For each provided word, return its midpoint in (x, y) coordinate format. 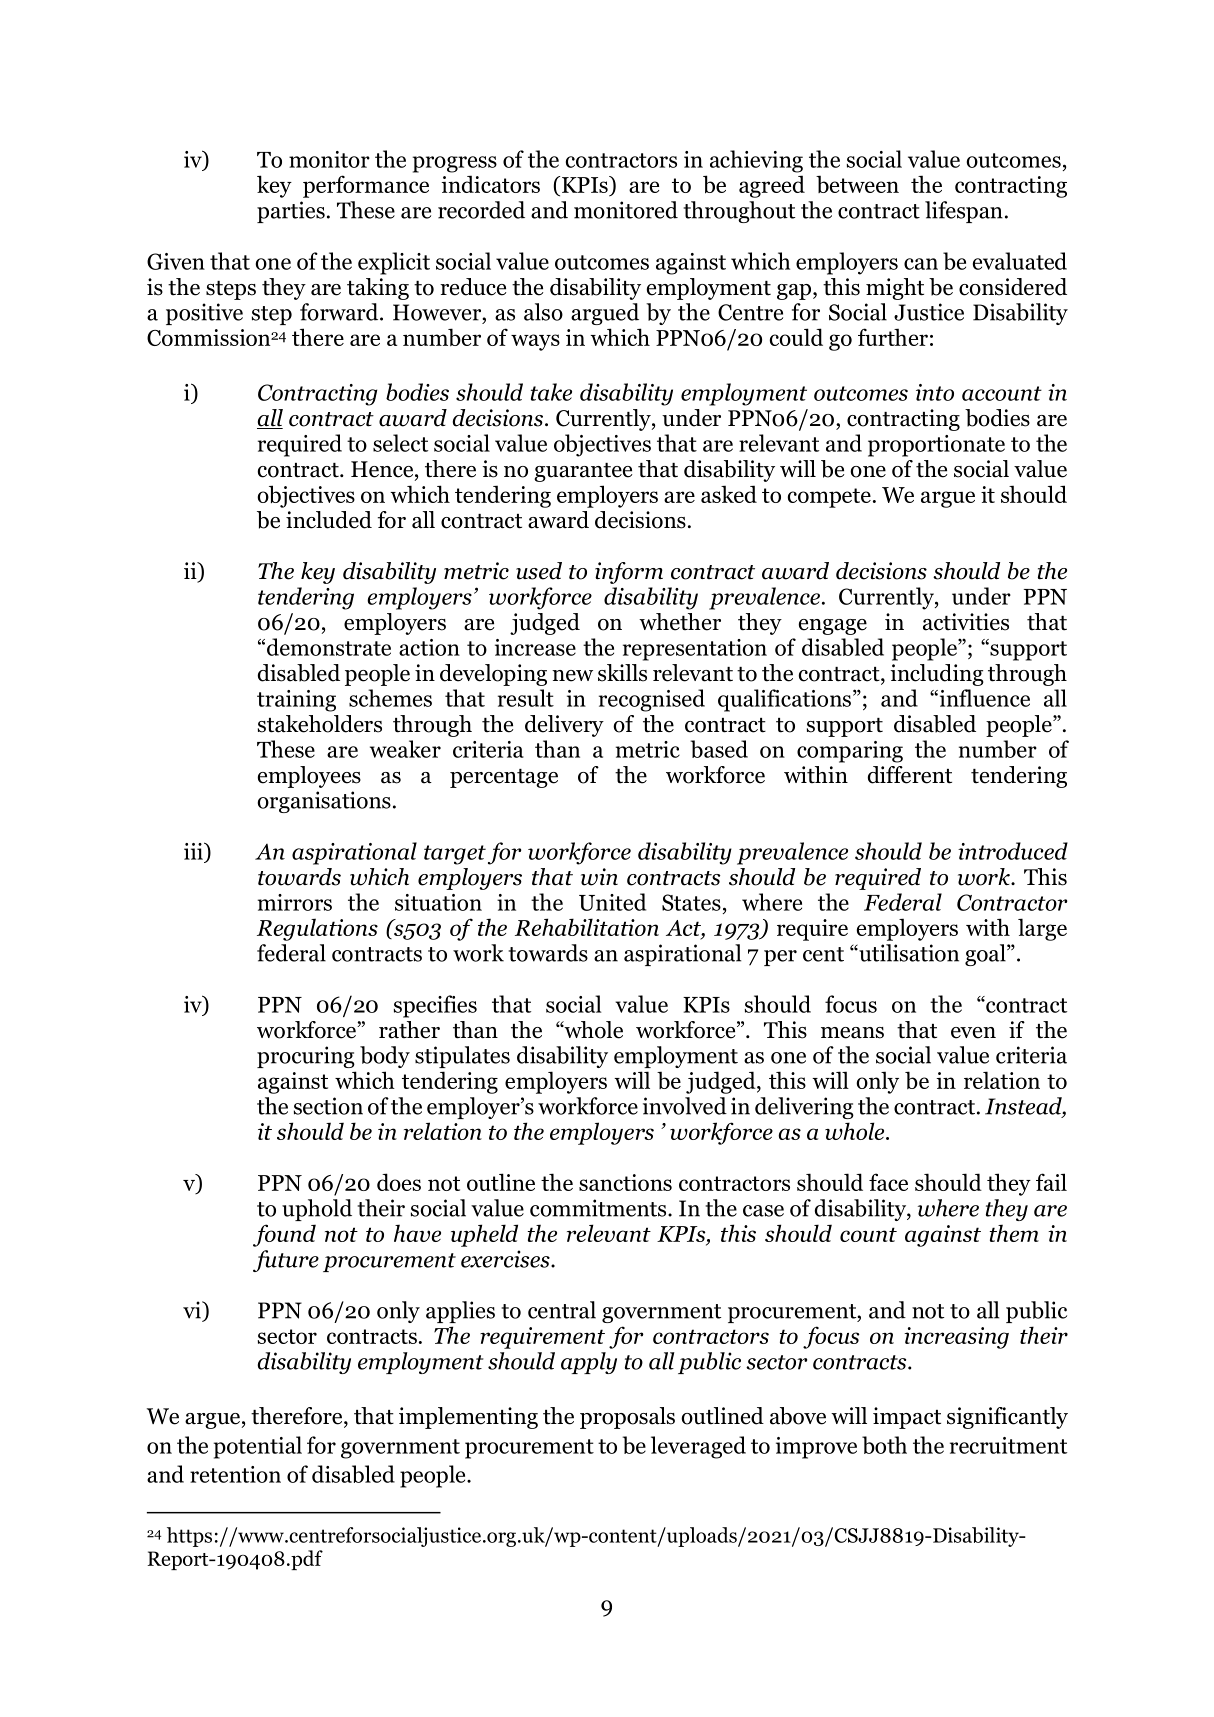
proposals (627, 1418)
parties (291, 212)
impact (907, 1418)
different (910, 775)
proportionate (936, 446)
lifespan (964, 212)
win (599, 877)
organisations (324, 802)
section (328, 1106)
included (329, 520)
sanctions (625, 1182)
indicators (490, 184)
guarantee (583, 472)
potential (257, 1447)
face (888, 1182)
